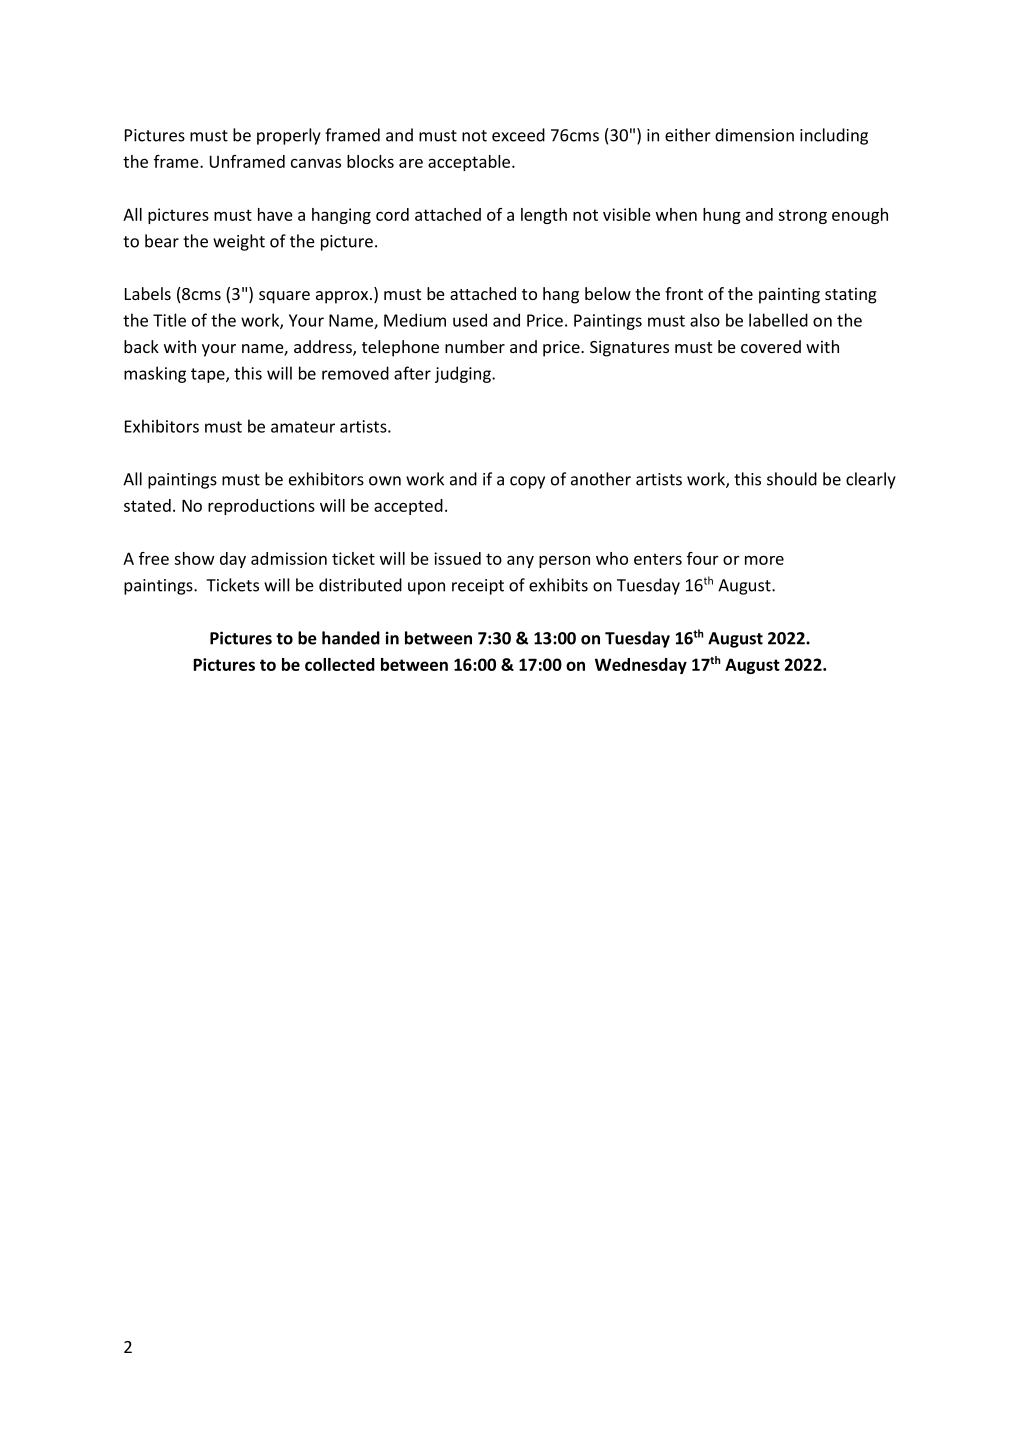 Image resolution: width=1020 pixels, height=1443 pixels. Describe the element at coordinates (608, 293) in the page. I see `below` at that location.
